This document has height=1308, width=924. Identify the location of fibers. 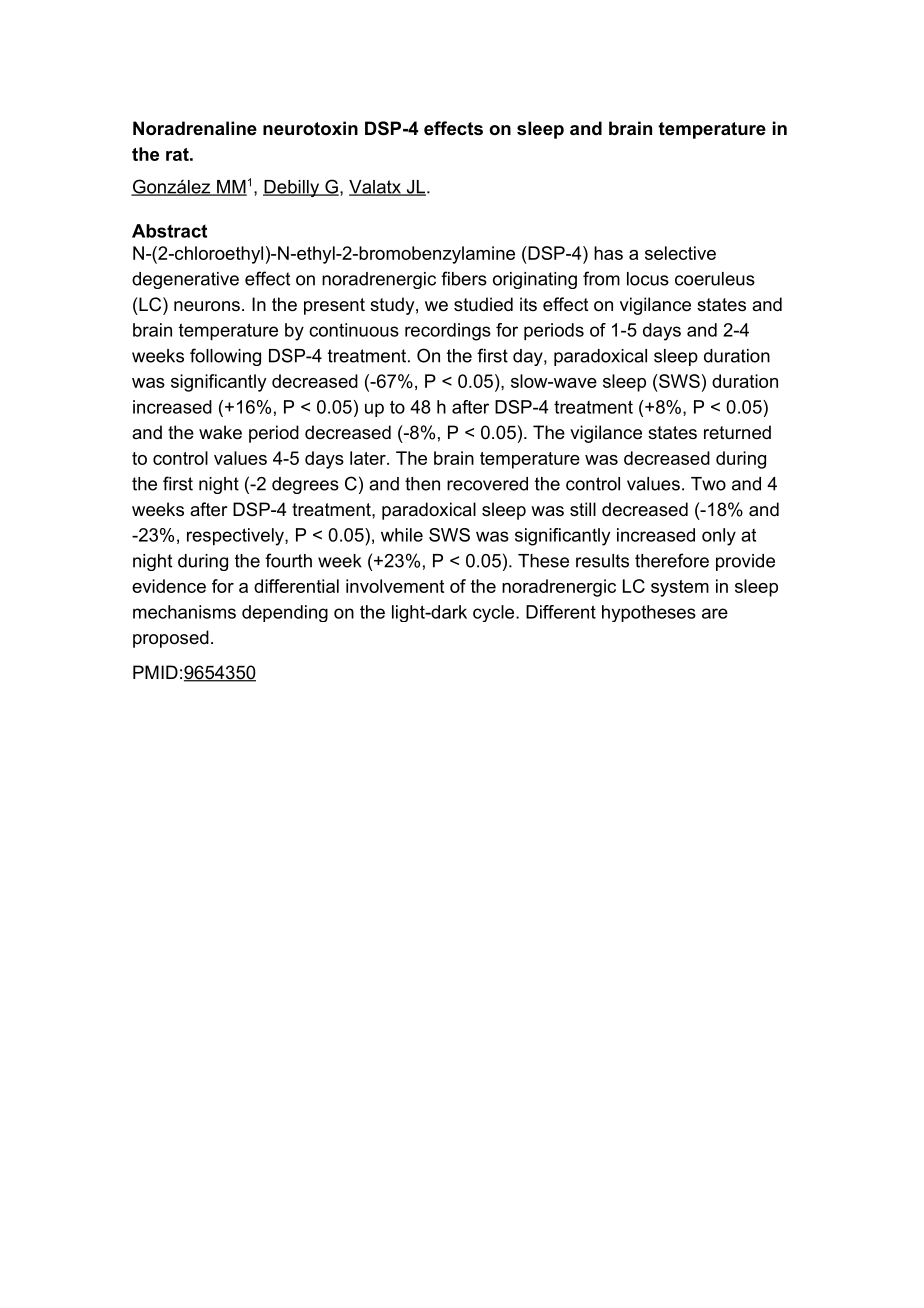
(464, 278).
